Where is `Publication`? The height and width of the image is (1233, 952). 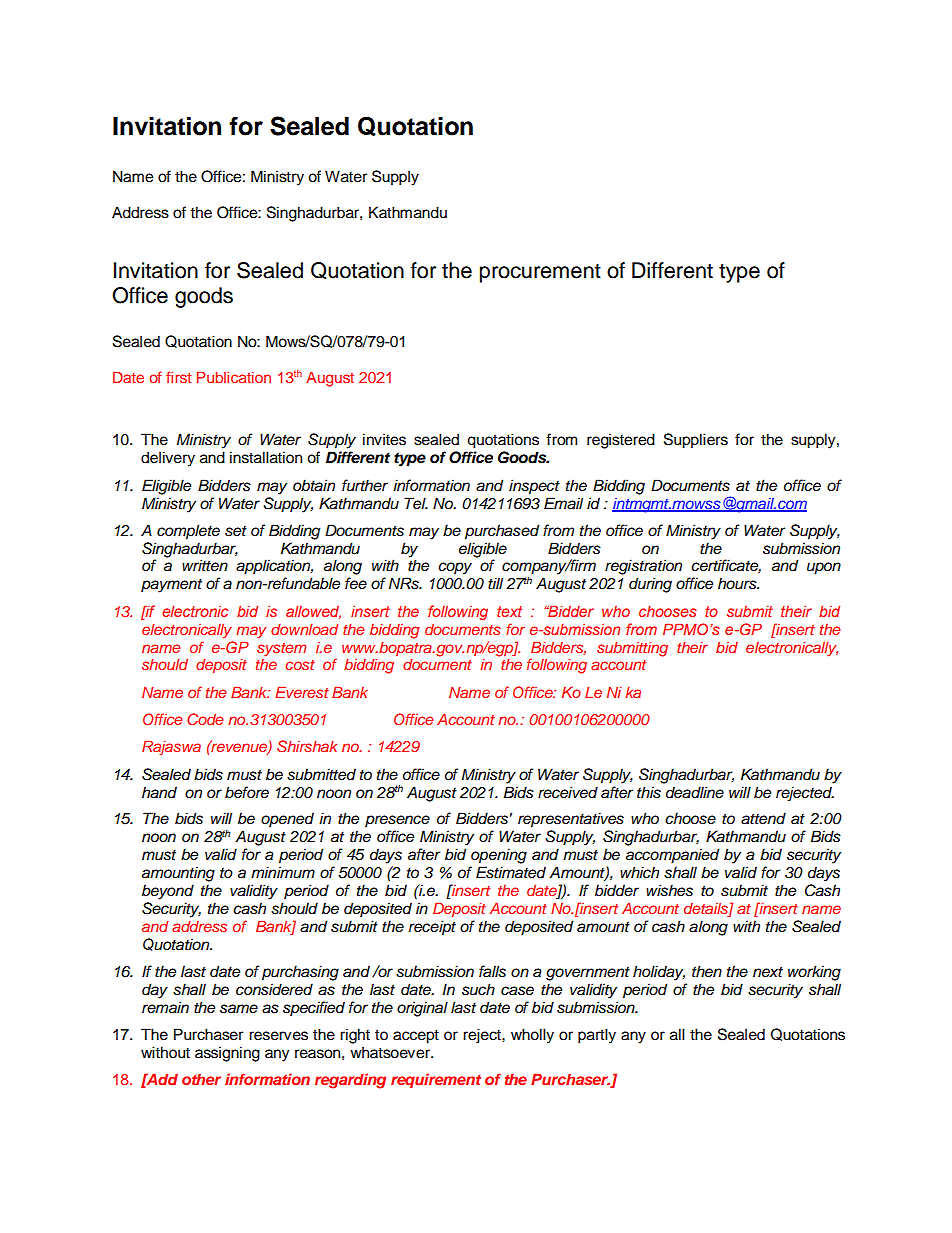
Publication is located at coordinates (234, 377).
